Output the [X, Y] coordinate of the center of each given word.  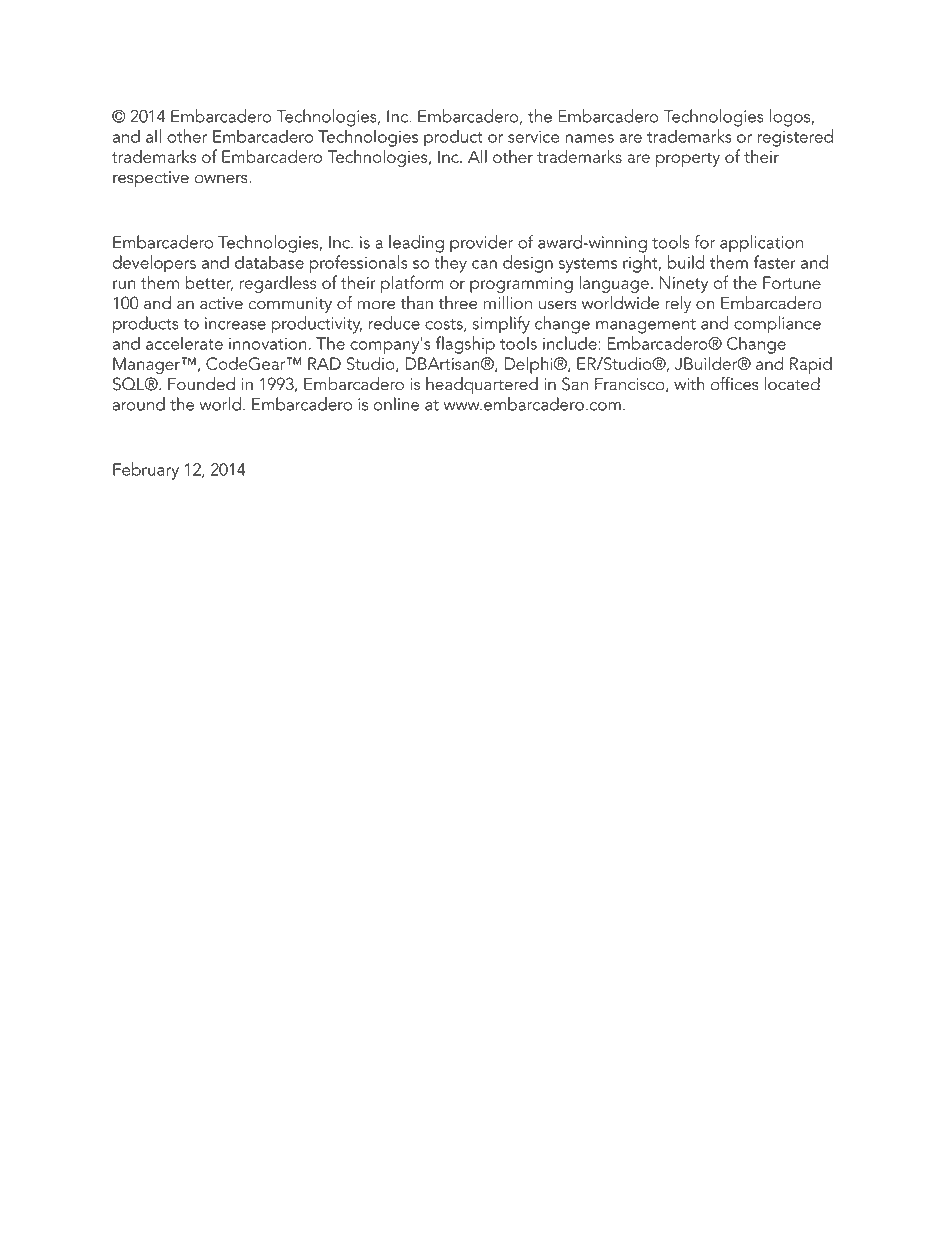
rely [678, 304]
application [761, 243]
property [688, 159]
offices [735, 383]
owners [222, 179]
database [269, 262]
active [221, 303]
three [457, 303]
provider [481, 243]
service [533, 136]
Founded [201, 384]
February [146, 471]
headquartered [482, 385]
